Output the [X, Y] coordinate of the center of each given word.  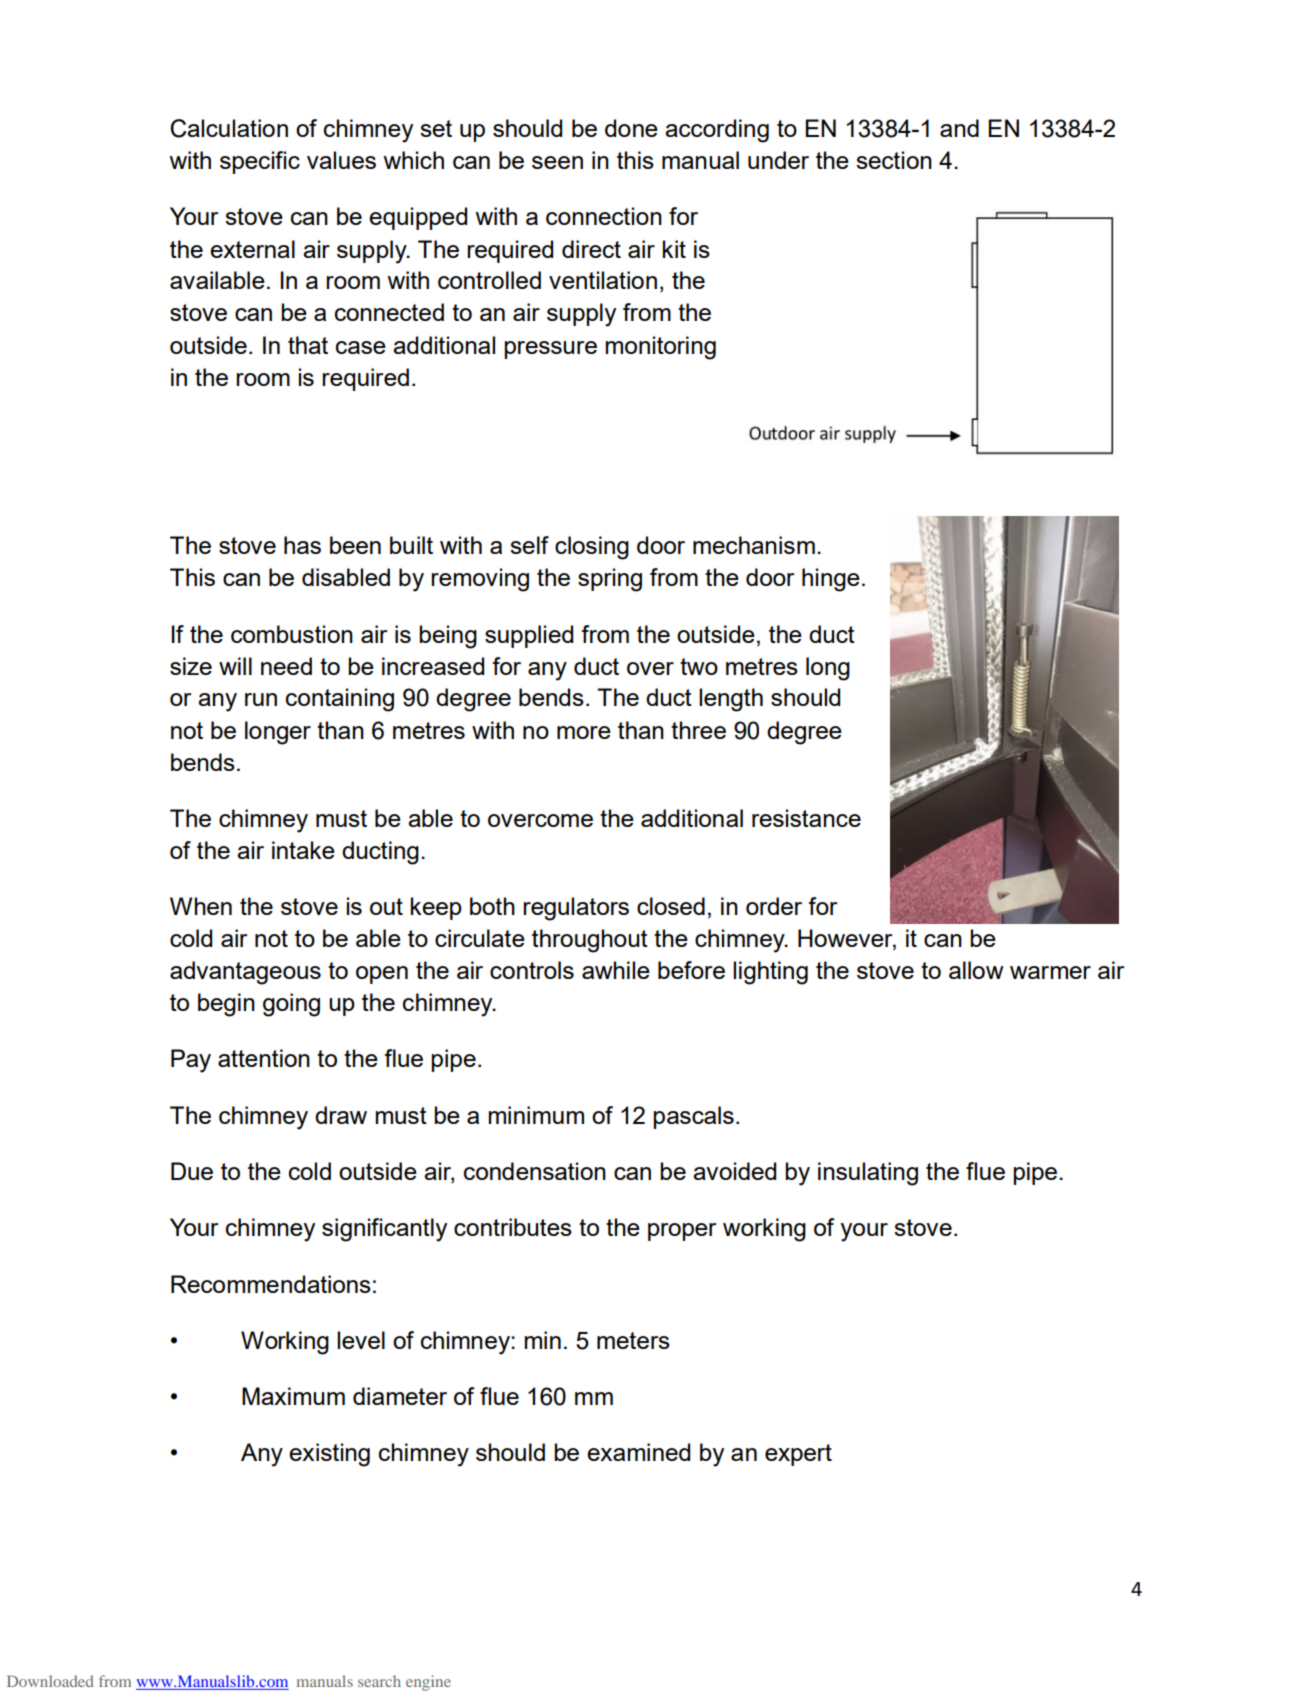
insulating [868, 1174]
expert [798, 1455]
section [894, 160]
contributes [513, 1227]
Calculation [229, 128]
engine [428, 1683]
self [529, 545]
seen [557, 162]
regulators [576, 909]
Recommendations [271, 1284]
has [302, 545]
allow [976, 970]
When [201, 906]
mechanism [754, 545]
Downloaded [50, 1681]
